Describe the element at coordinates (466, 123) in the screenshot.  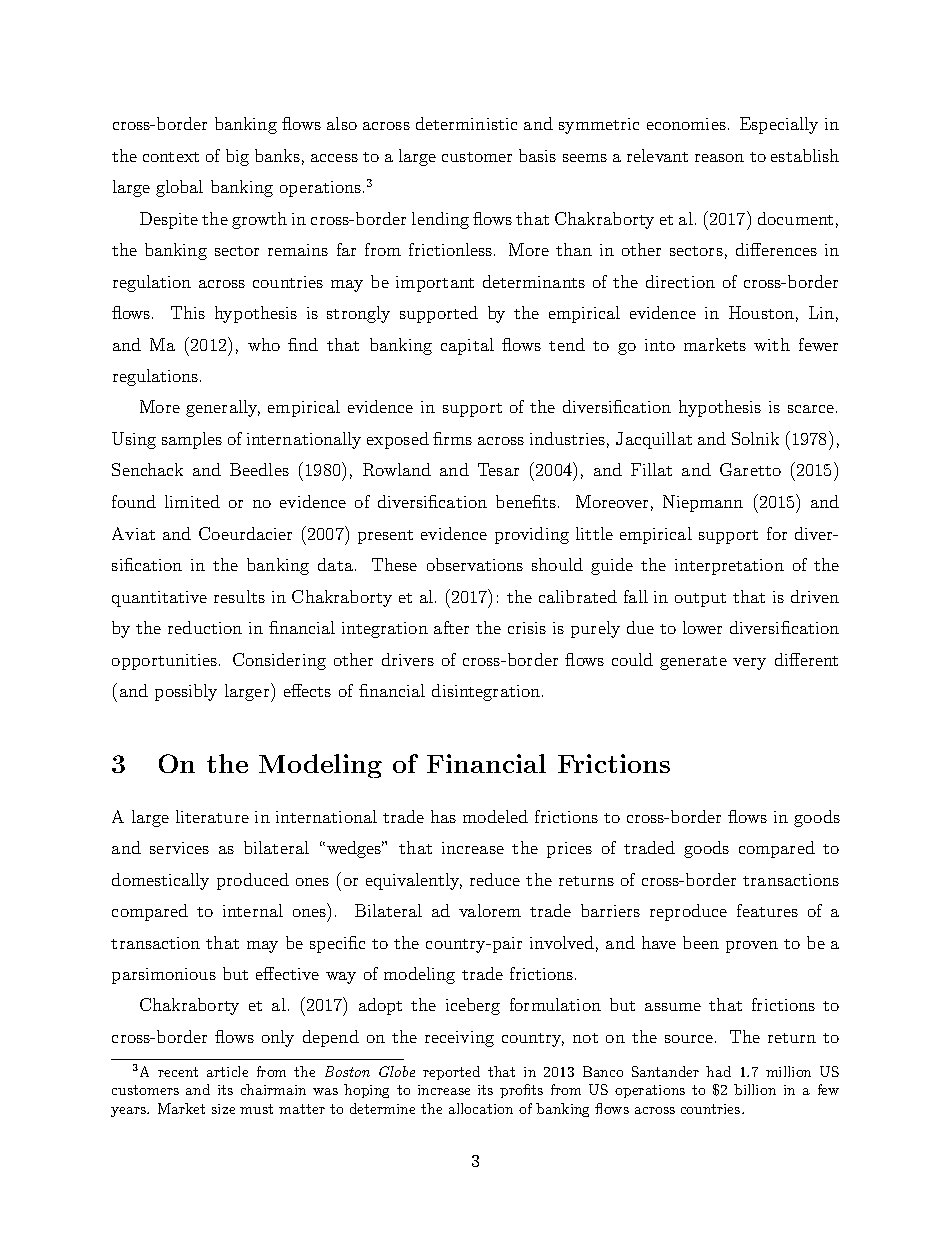
I see `deterministic` at that location.
